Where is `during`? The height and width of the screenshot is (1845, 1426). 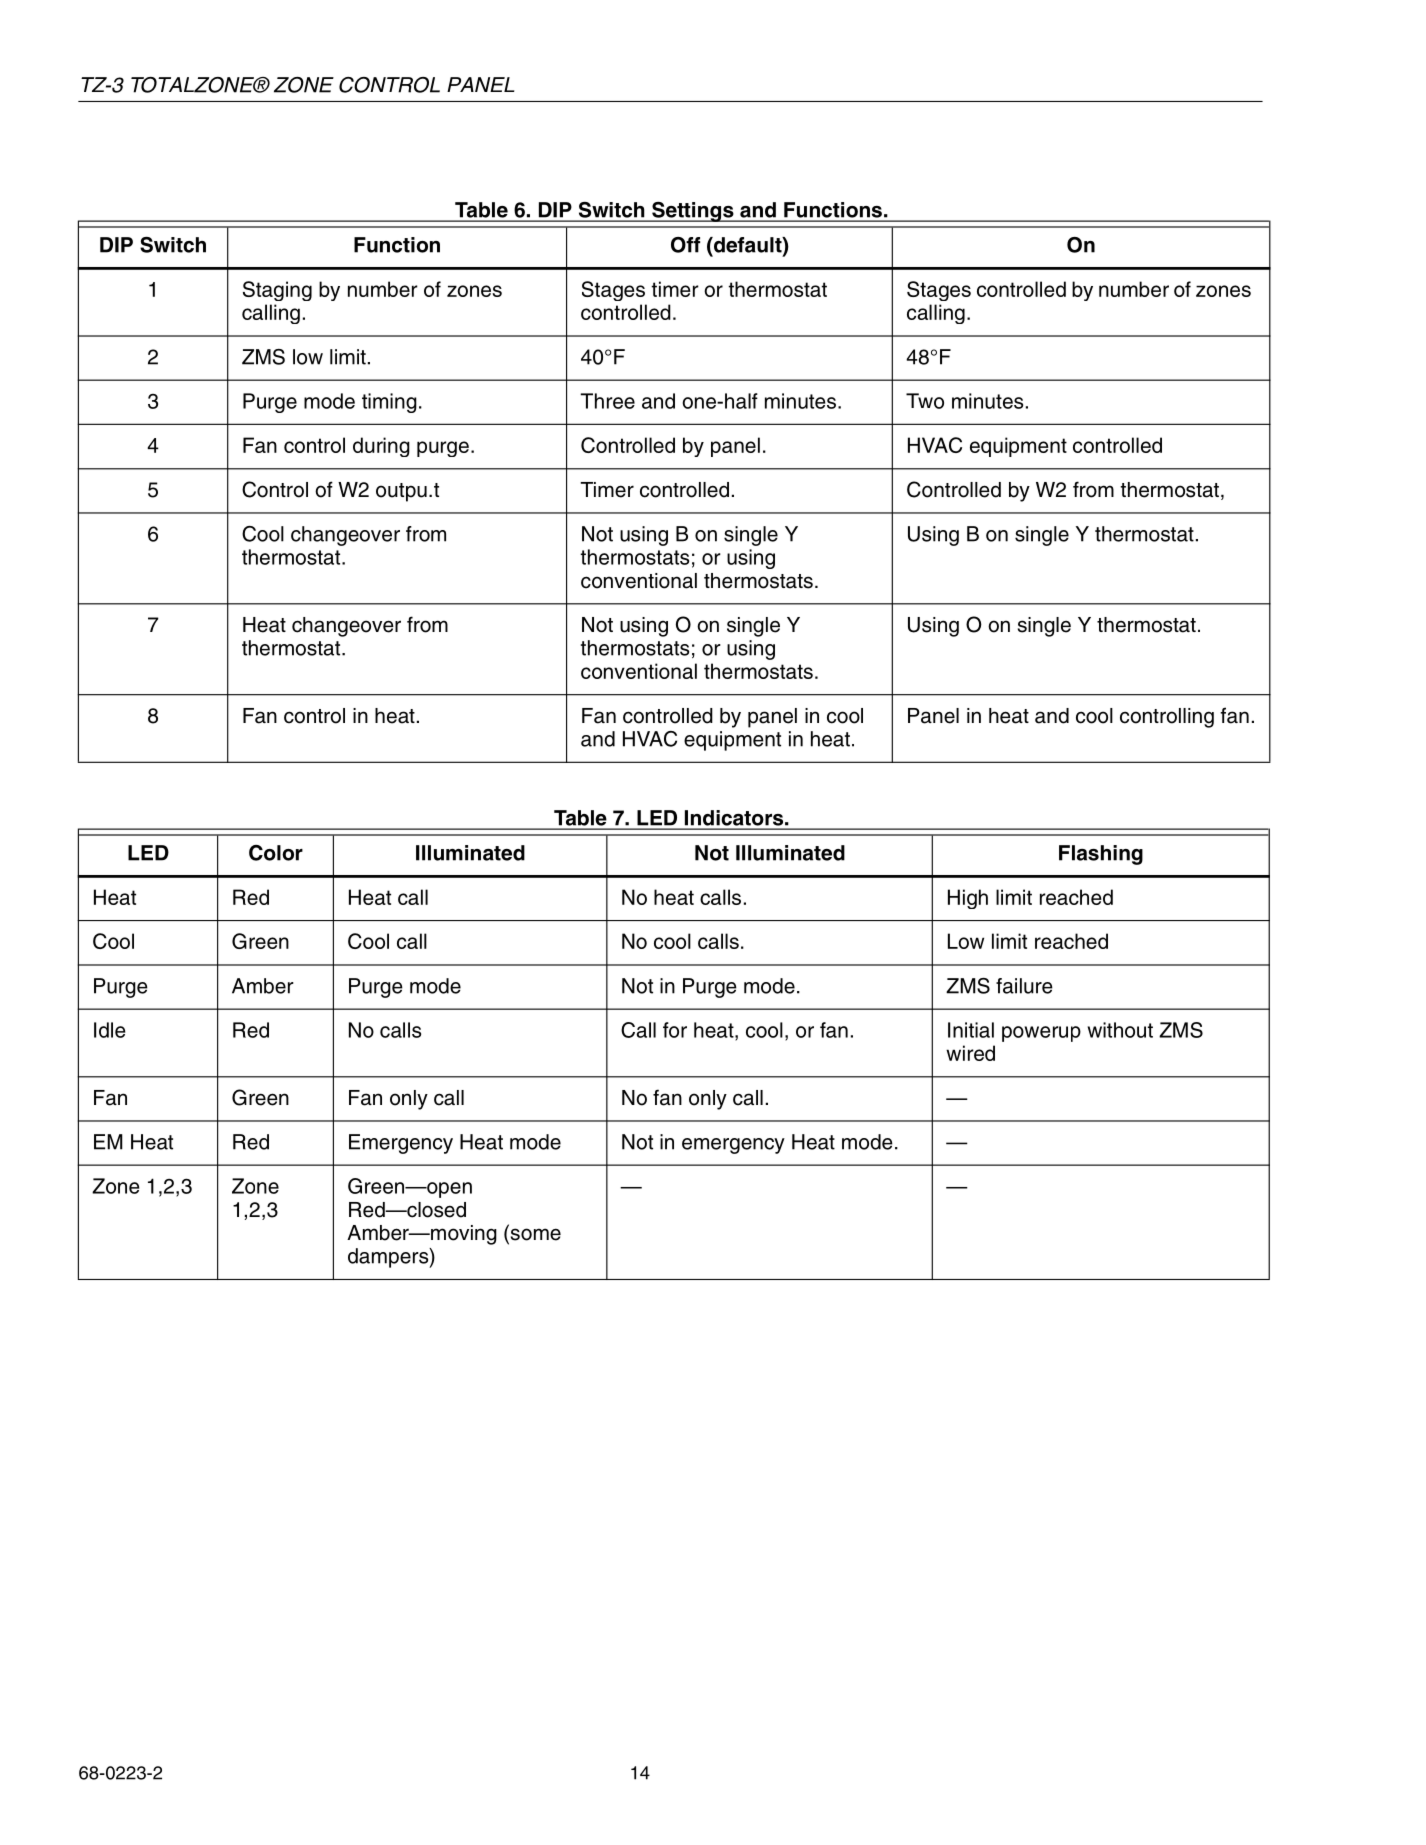 during is located at coordinates (381, 447).
